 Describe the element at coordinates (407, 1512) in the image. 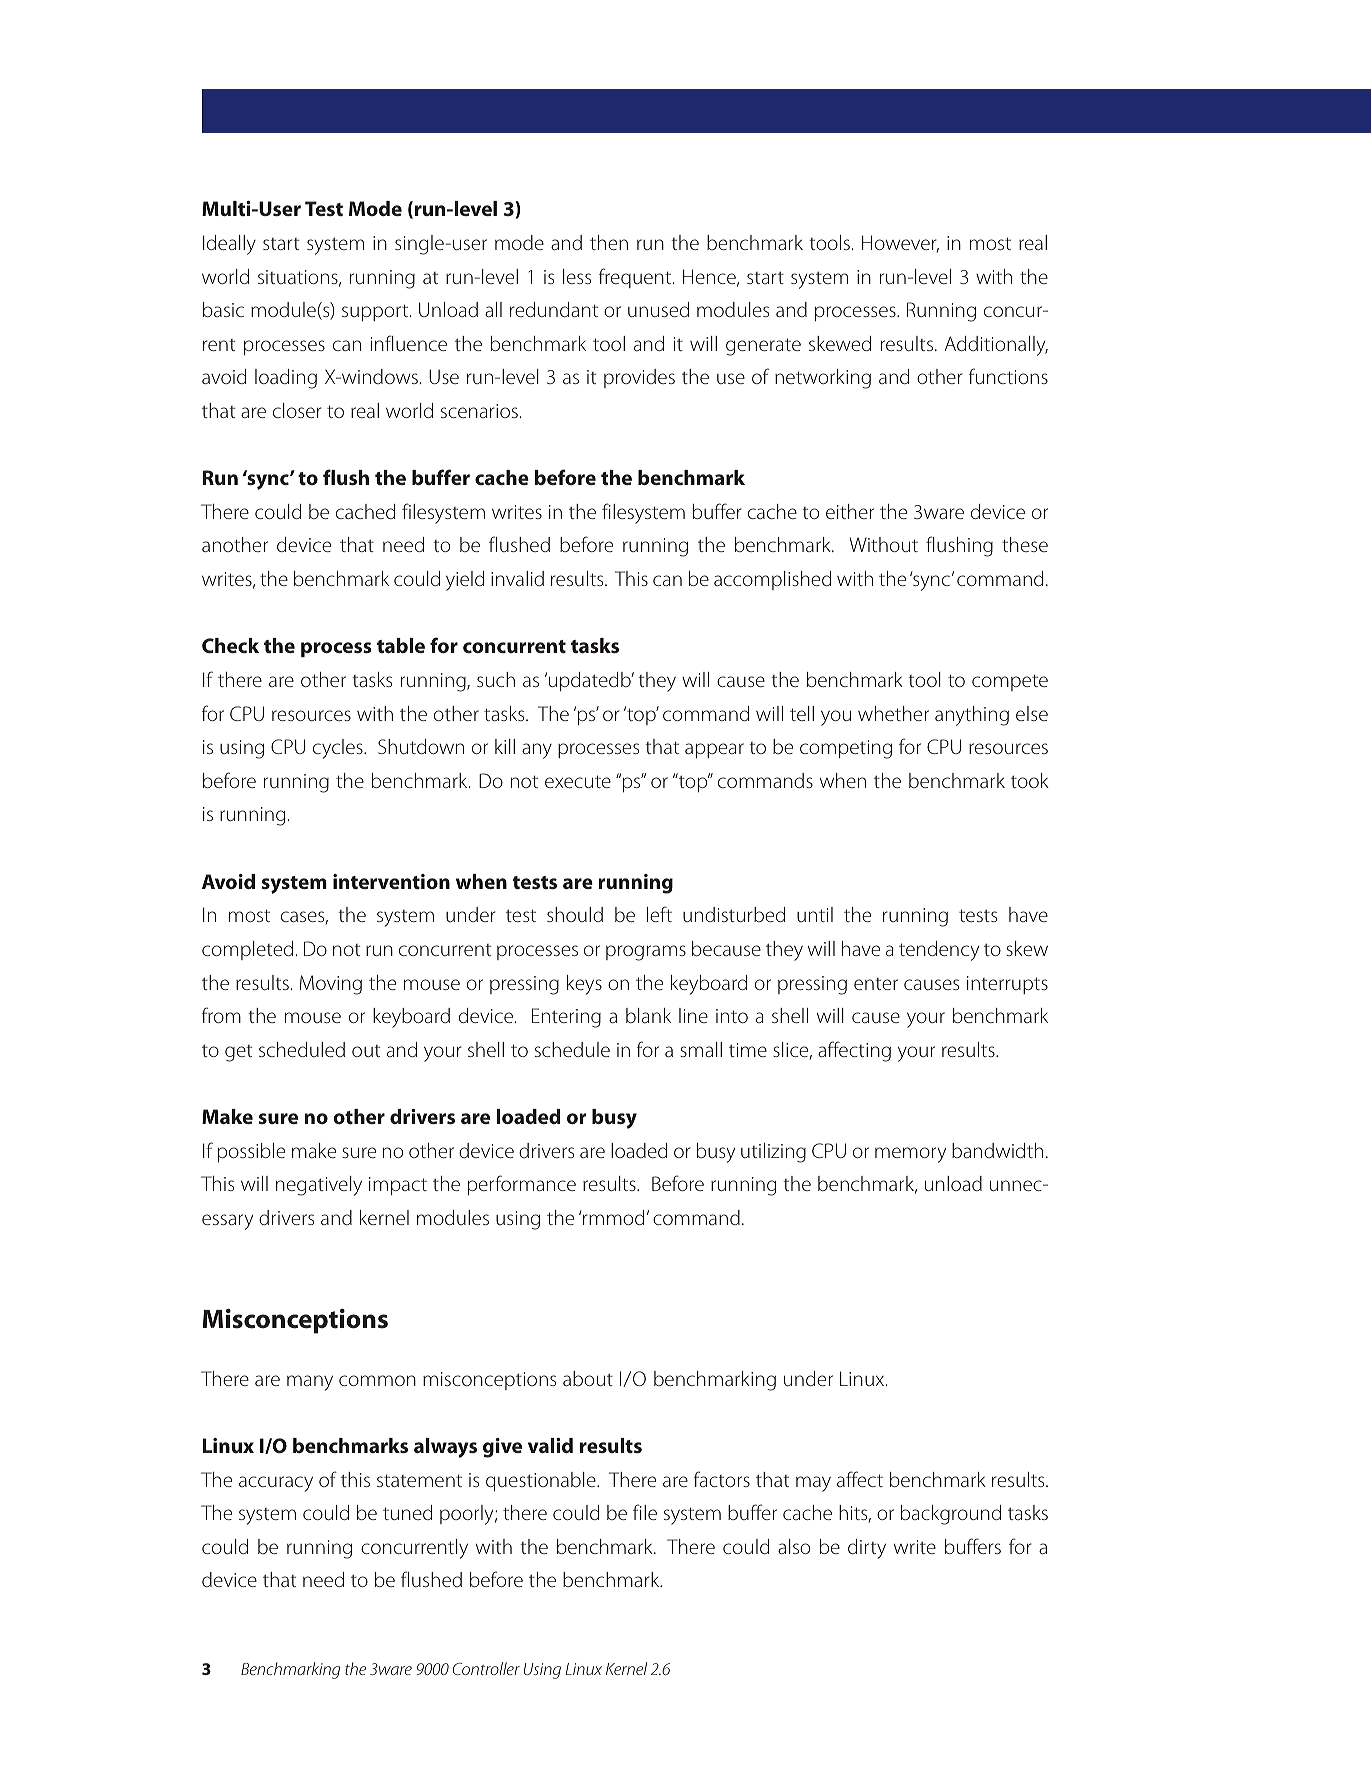

I see `tuned` at that location.
